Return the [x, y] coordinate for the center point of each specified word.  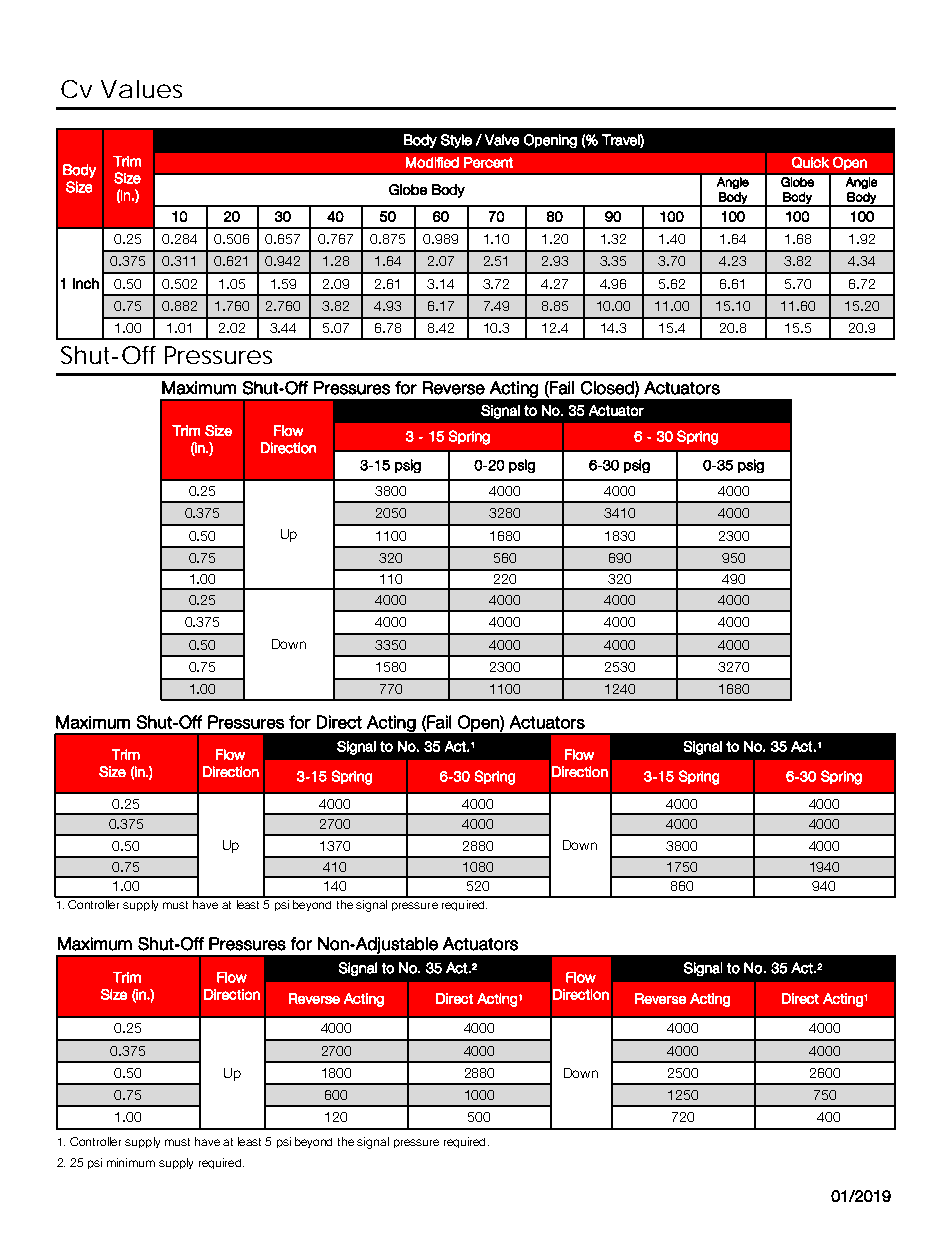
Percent [488, 162]
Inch [86, 283]
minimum [131, 1162]
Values [141, 89]
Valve [502, 140]
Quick [810, 162]
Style [456, 141]
